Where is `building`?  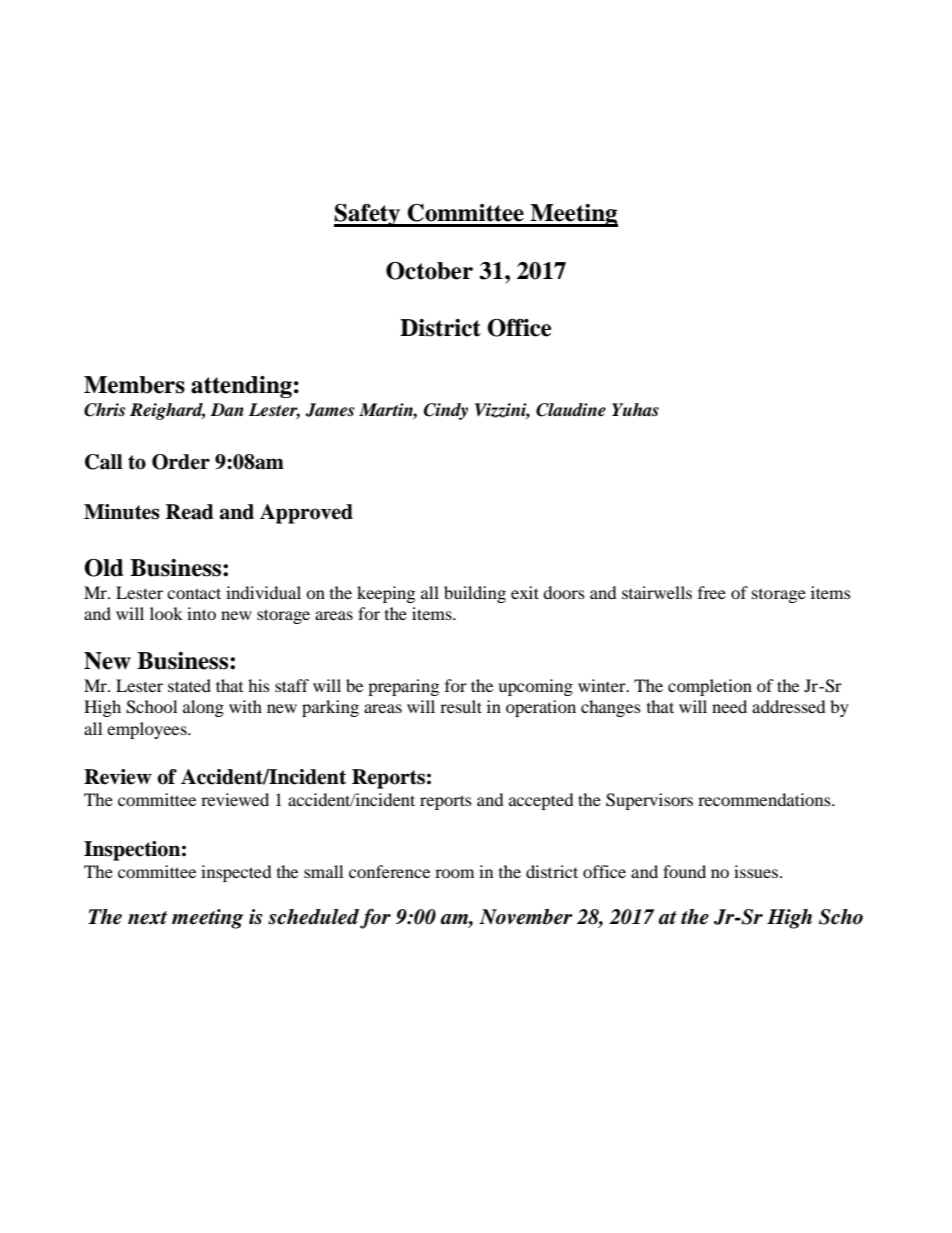 building is located at coordinates (475, 594).
